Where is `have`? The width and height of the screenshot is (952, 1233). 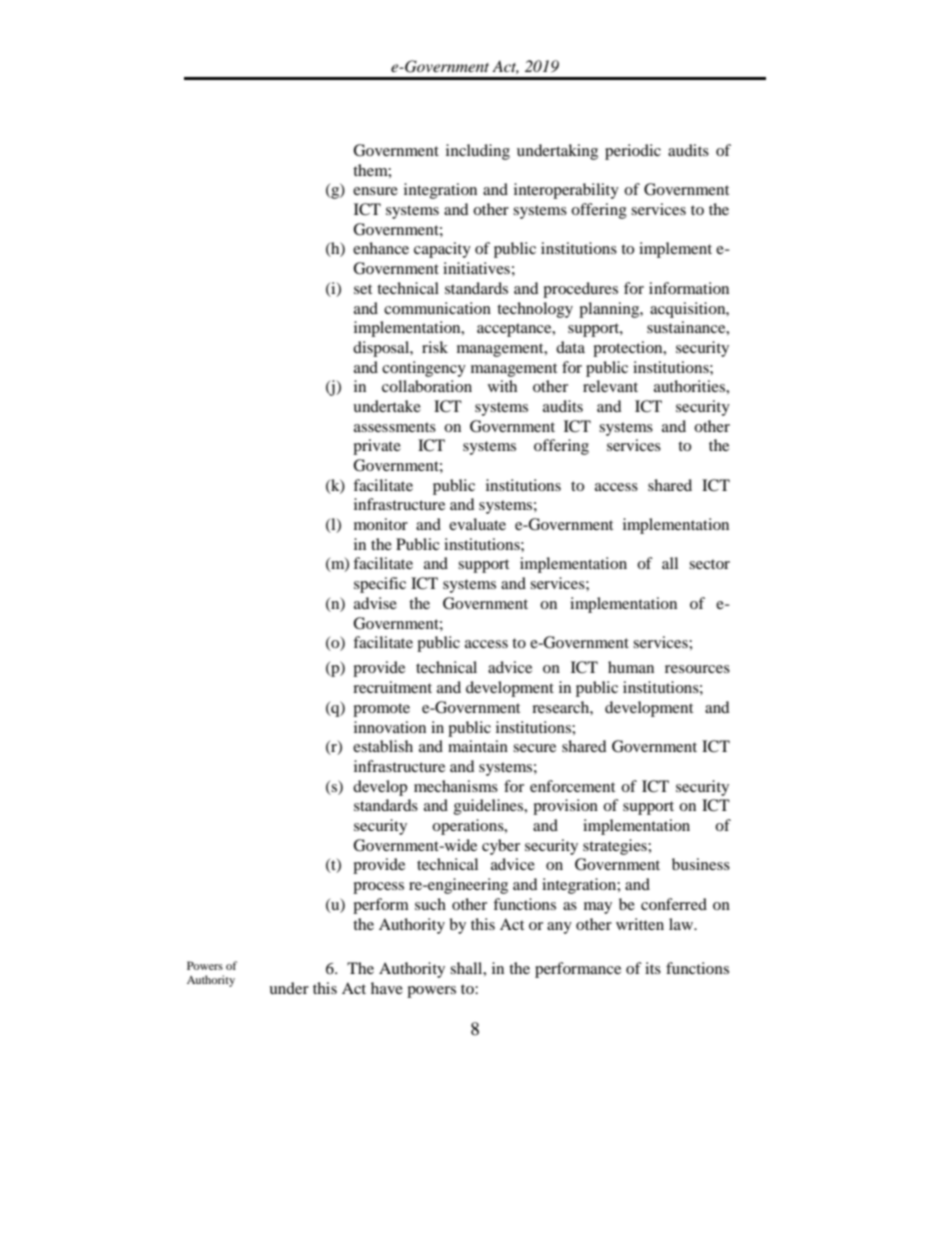
have is located at coordinates (387, 988).
